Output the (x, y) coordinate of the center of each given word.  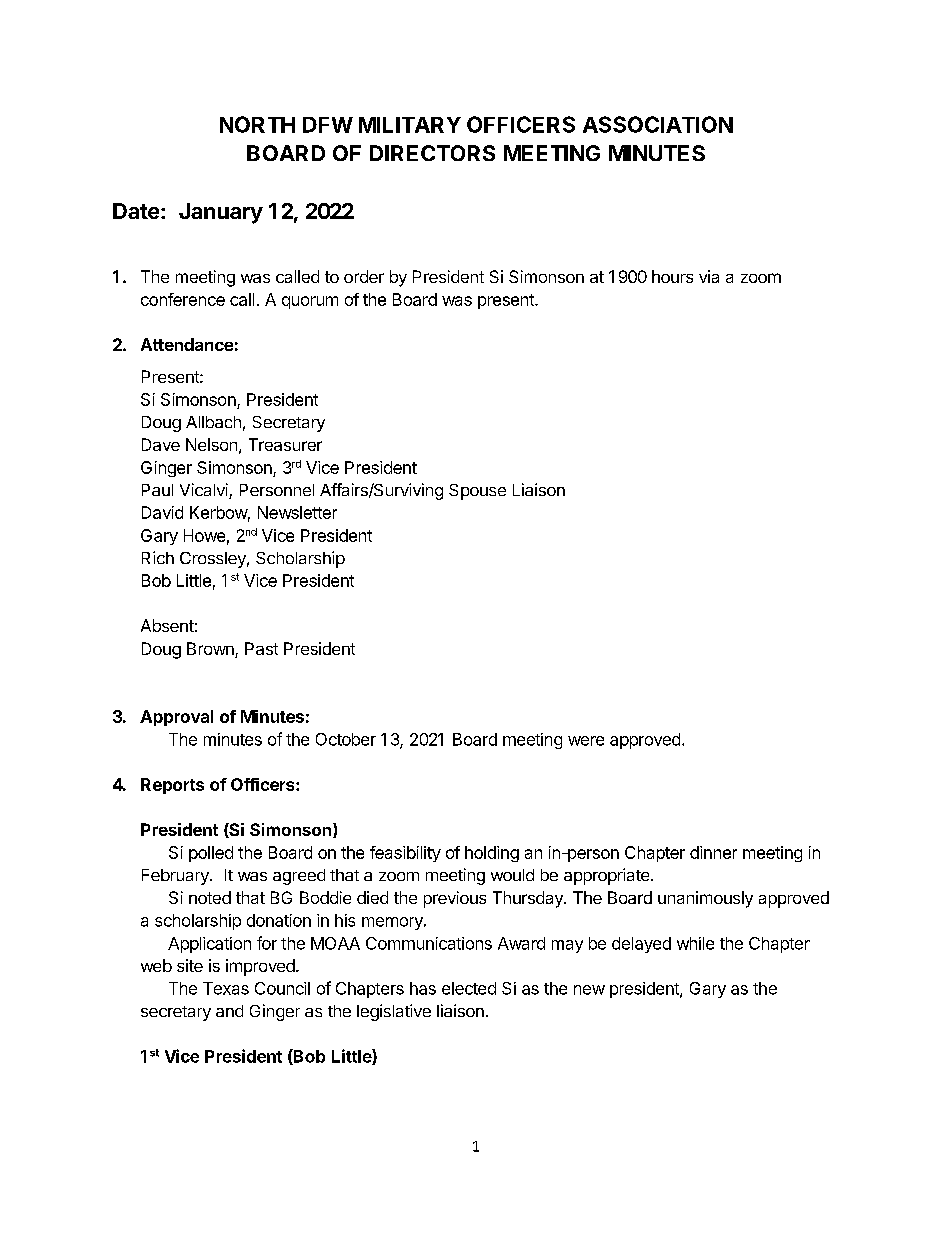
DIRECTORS (432, 153)
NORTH (257, 124)
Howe (204, 535)
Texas (226, 988)
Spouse (477, 492)
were (586, 741)
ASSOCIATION (658, 124)
